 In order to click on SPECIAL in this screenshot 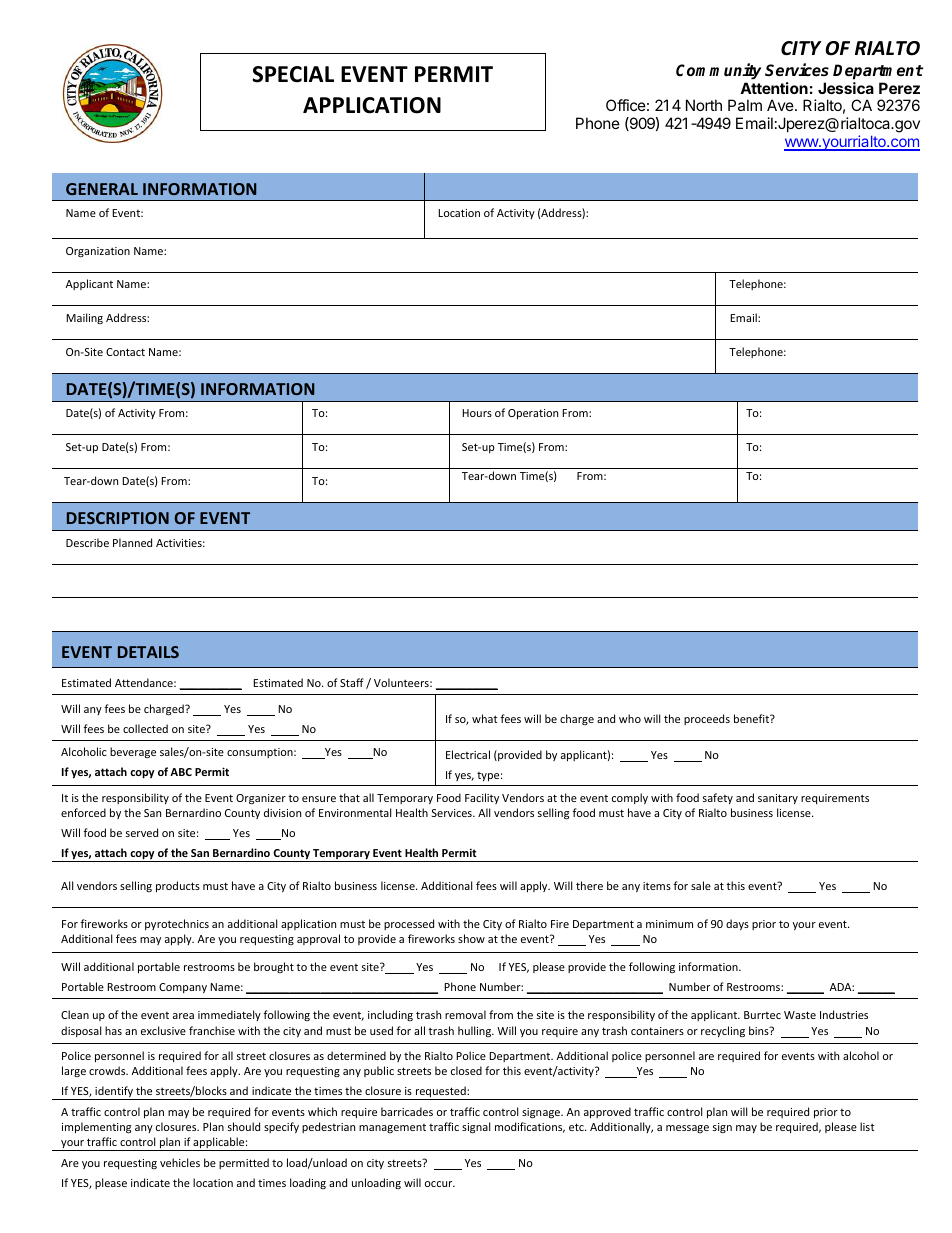, I will do `click(293, 74)`.
